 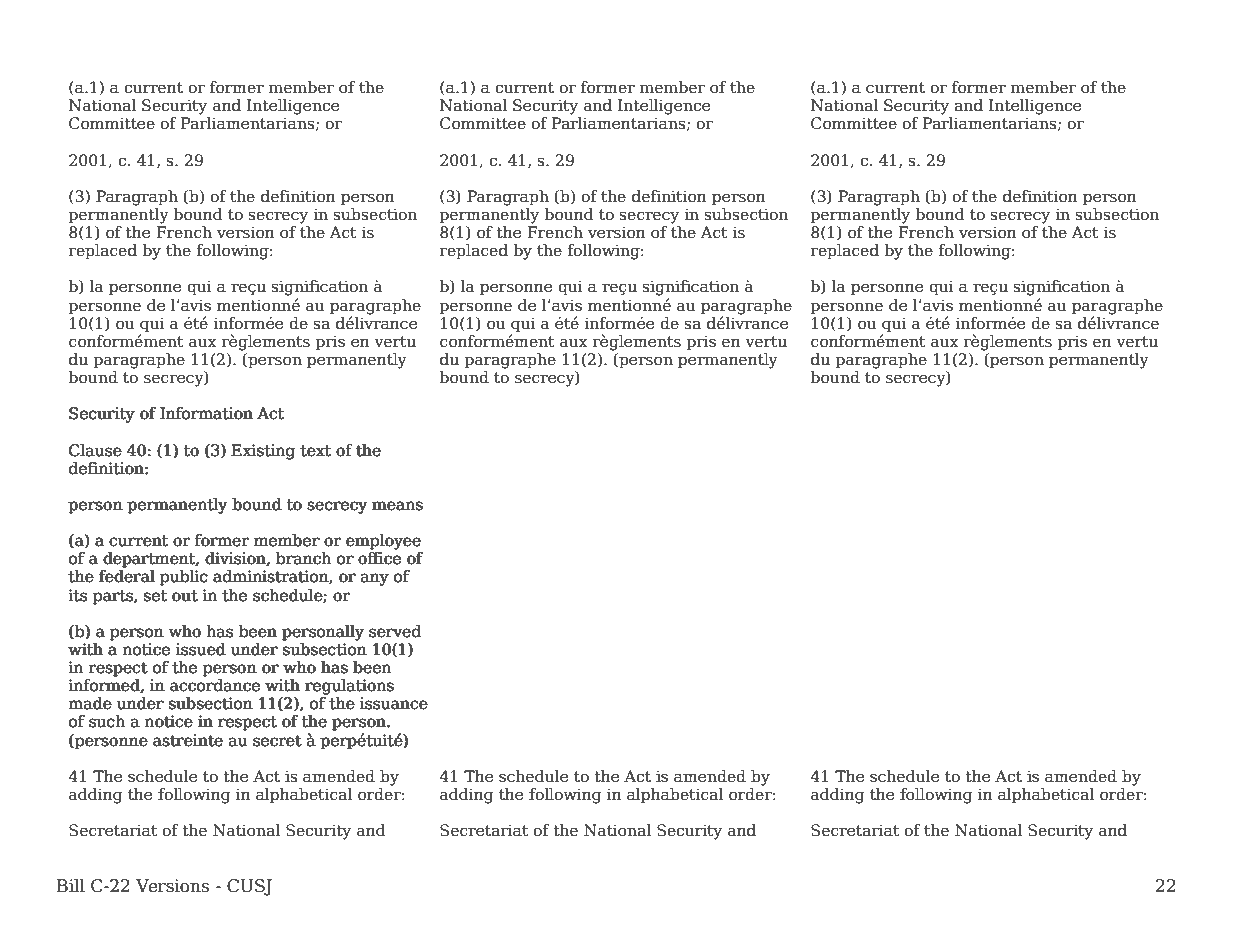 What do you see at coordinates (393, 703) in the screenshot?
I see `issuance` at bounding box center [393, 703].
